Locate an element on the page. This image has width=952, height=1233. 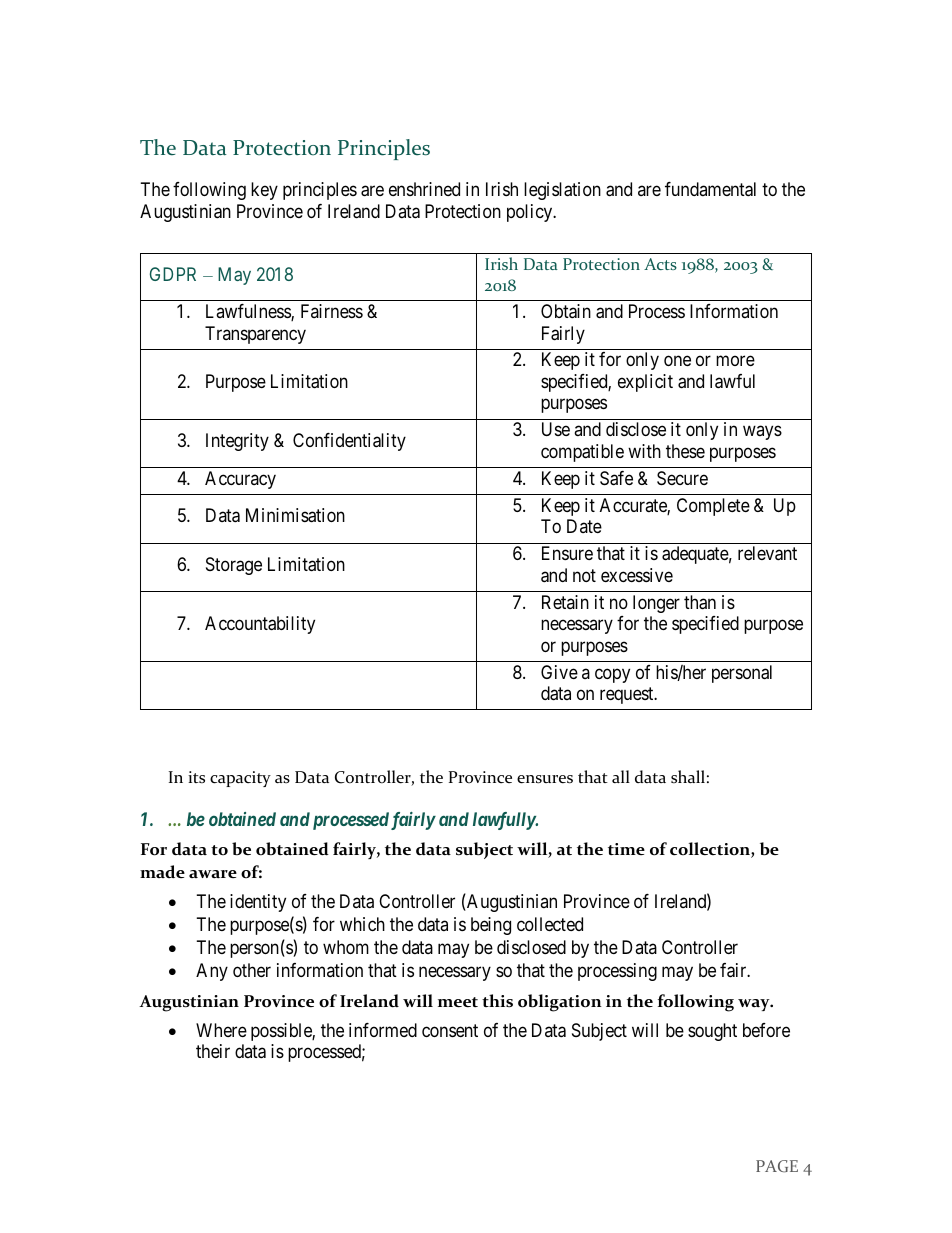
key is located at coordinates (264, 191).
